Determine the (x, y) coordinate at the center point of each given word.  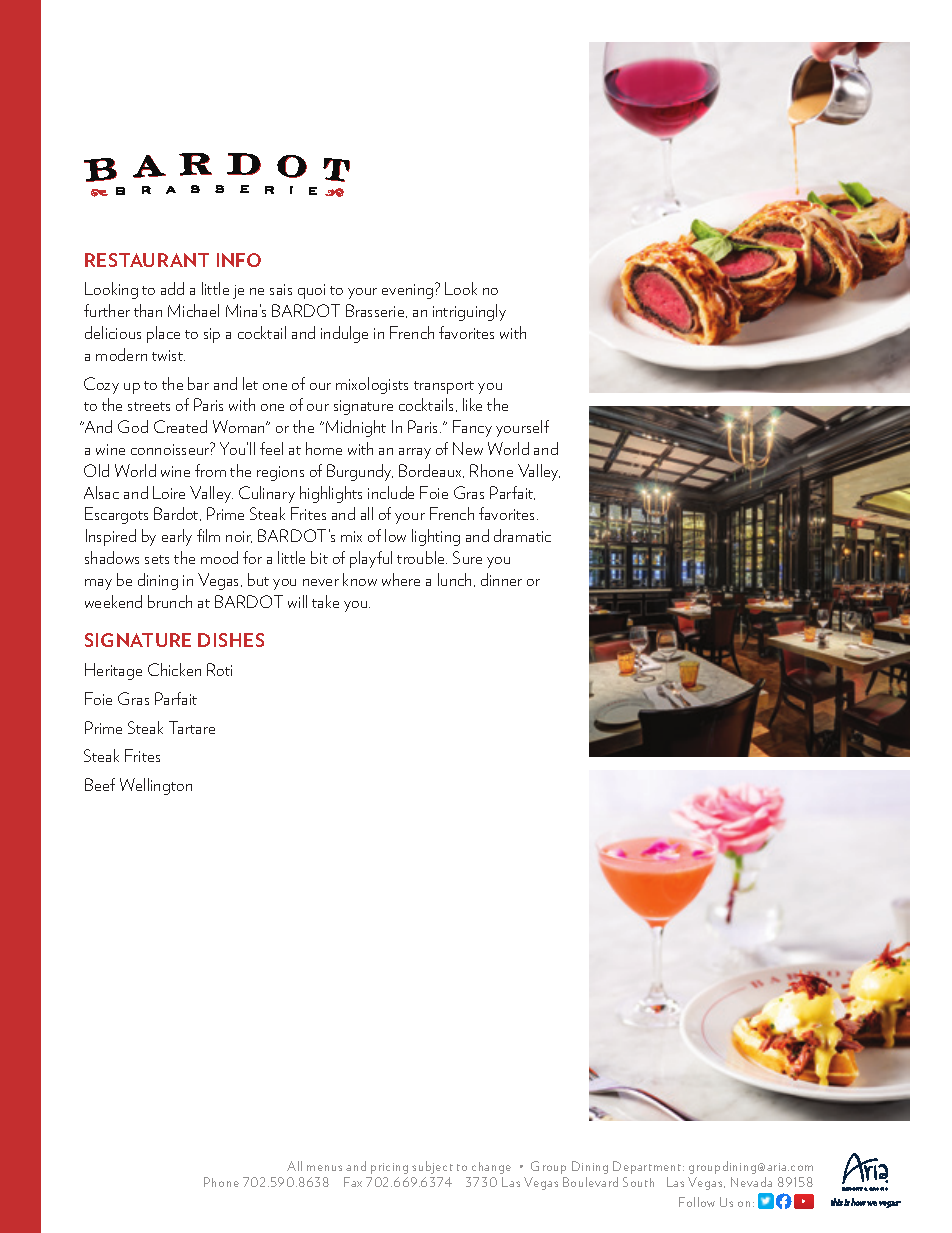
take (325, 601)
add (172, 288)
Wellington (156, 786)
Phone (221, 1182)
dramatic (522, 535)
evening (409, 291)
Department (648, 1167)
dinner (501, 579)
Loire (169, 492)
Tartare (192, 727)
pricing (389, 1168)
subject (432, 1167)
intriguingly (469, 312)
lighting (436, 537)
